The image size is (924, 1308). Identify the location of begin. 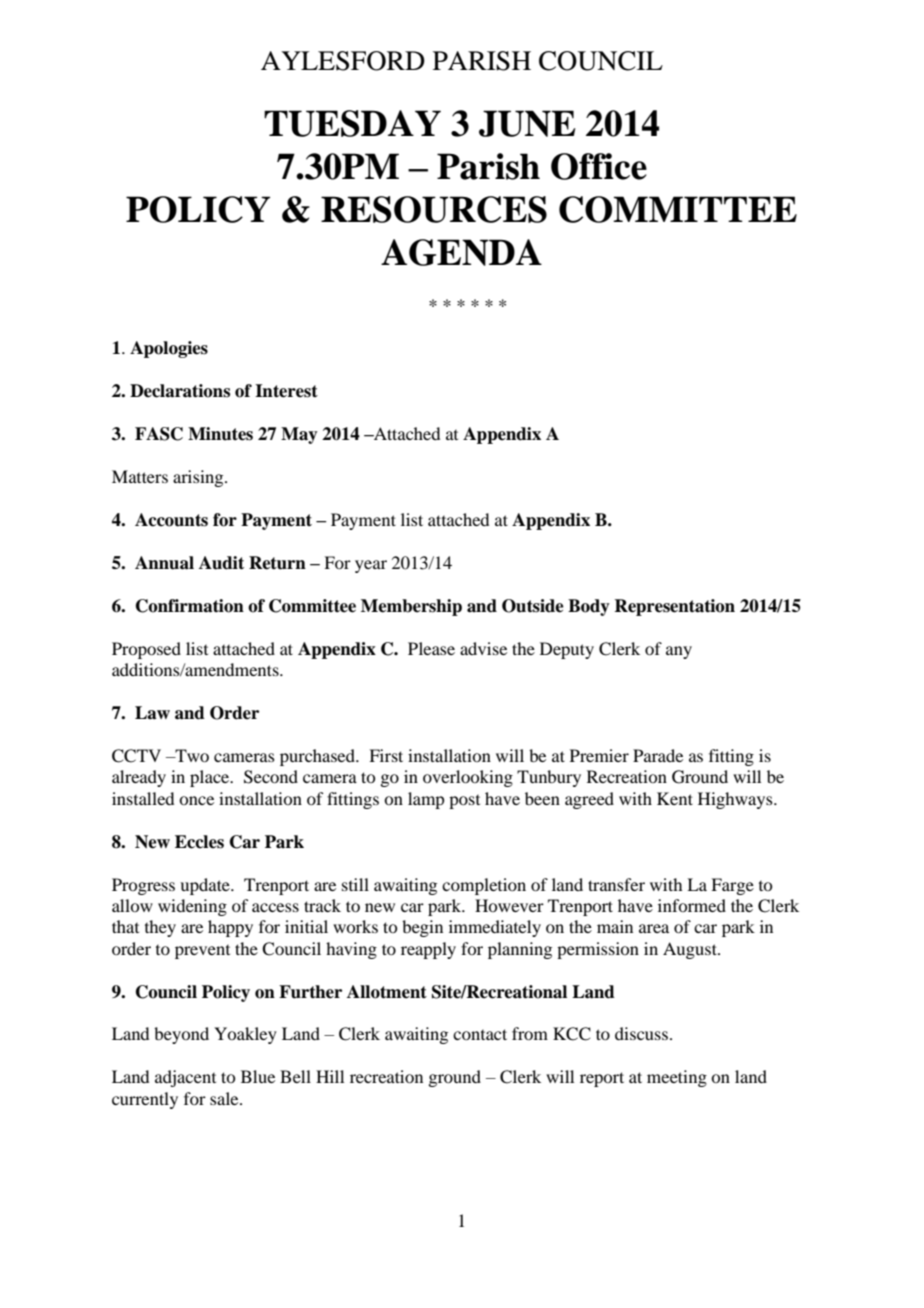
(422, 928).
